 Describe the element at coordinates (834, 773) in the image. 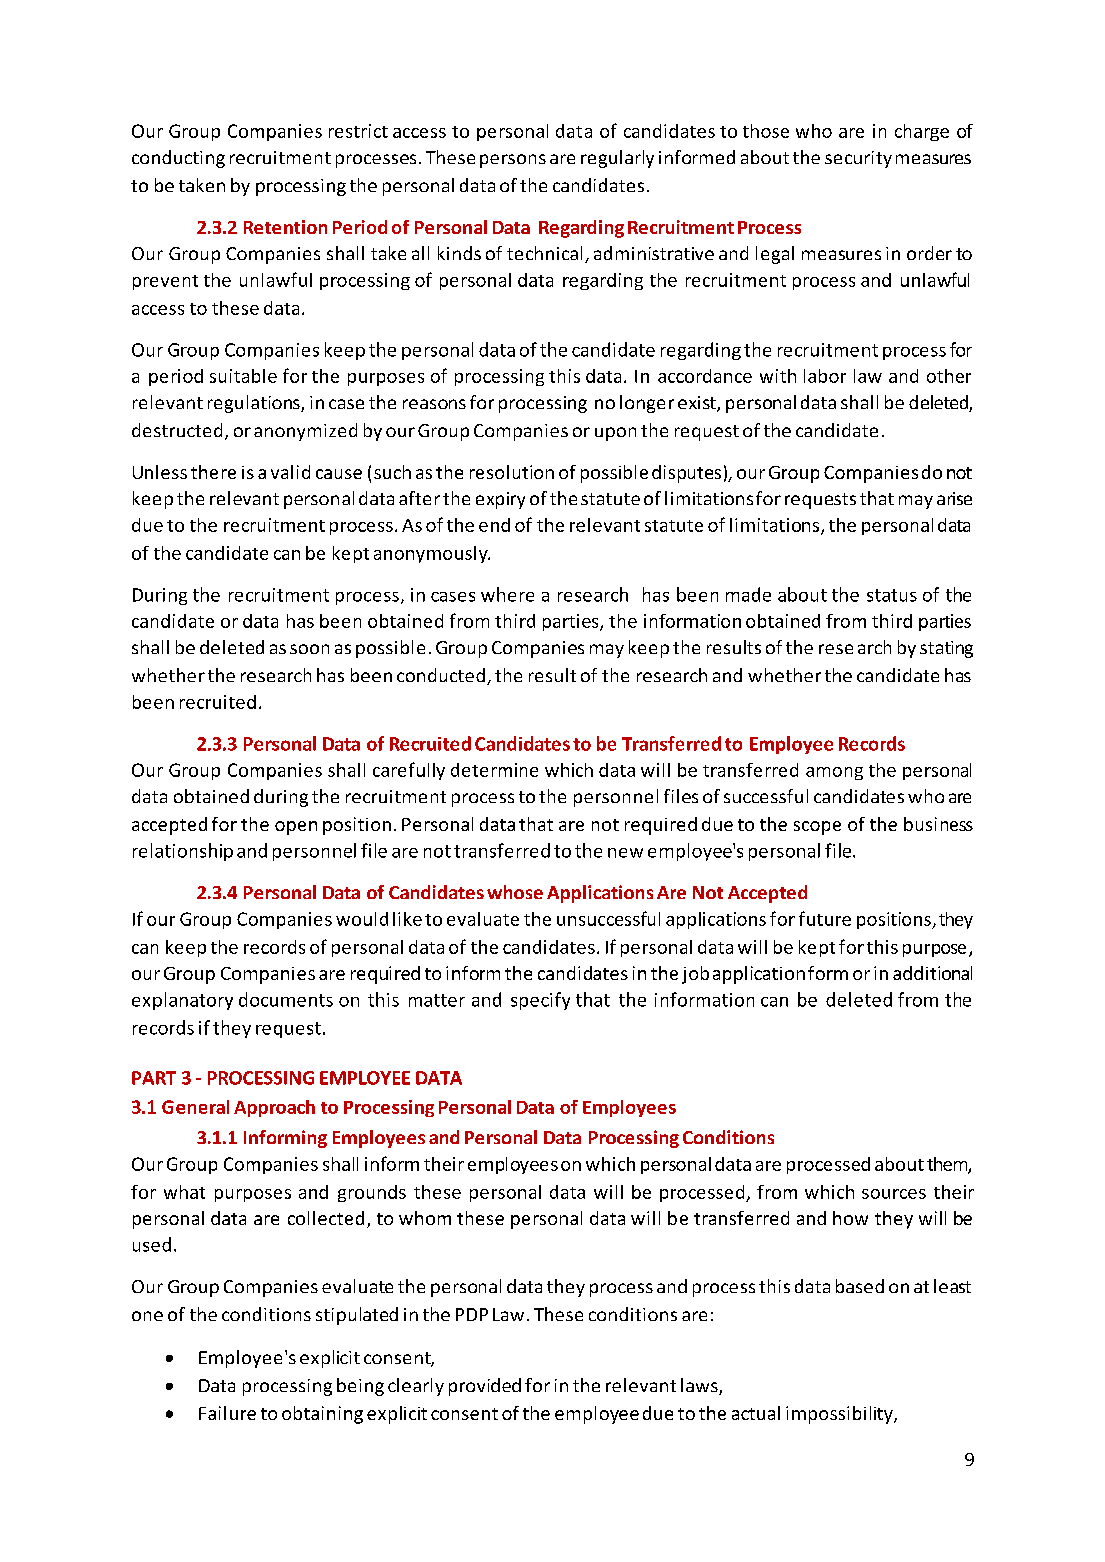

I see `among` at that location.
